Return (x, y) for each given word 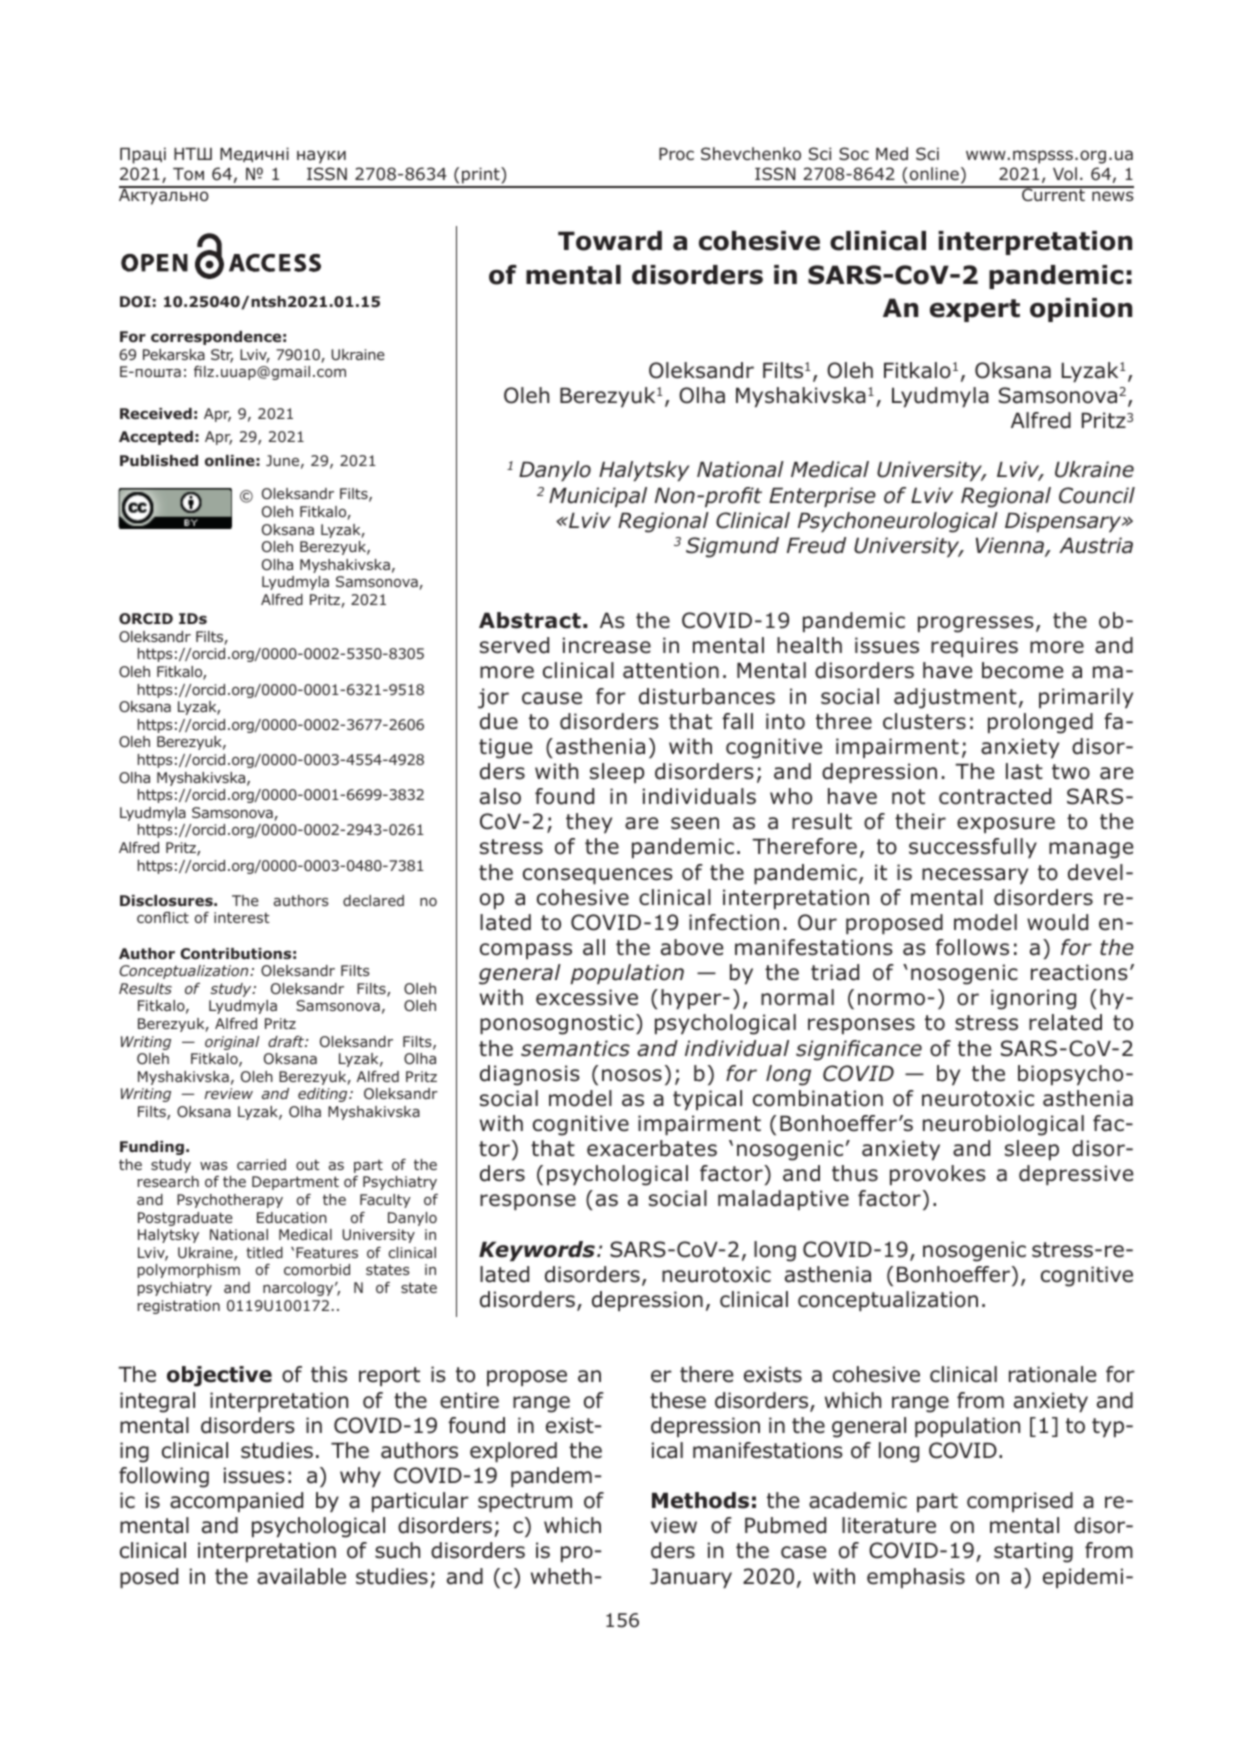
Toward (610, 241)
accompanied (236, 1502)
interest (242, 917)
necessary (975, 876)
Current (1053, 194)
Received (156, 413)
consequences (598, 876)
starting (1033, 1552)
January (691, 1578)
